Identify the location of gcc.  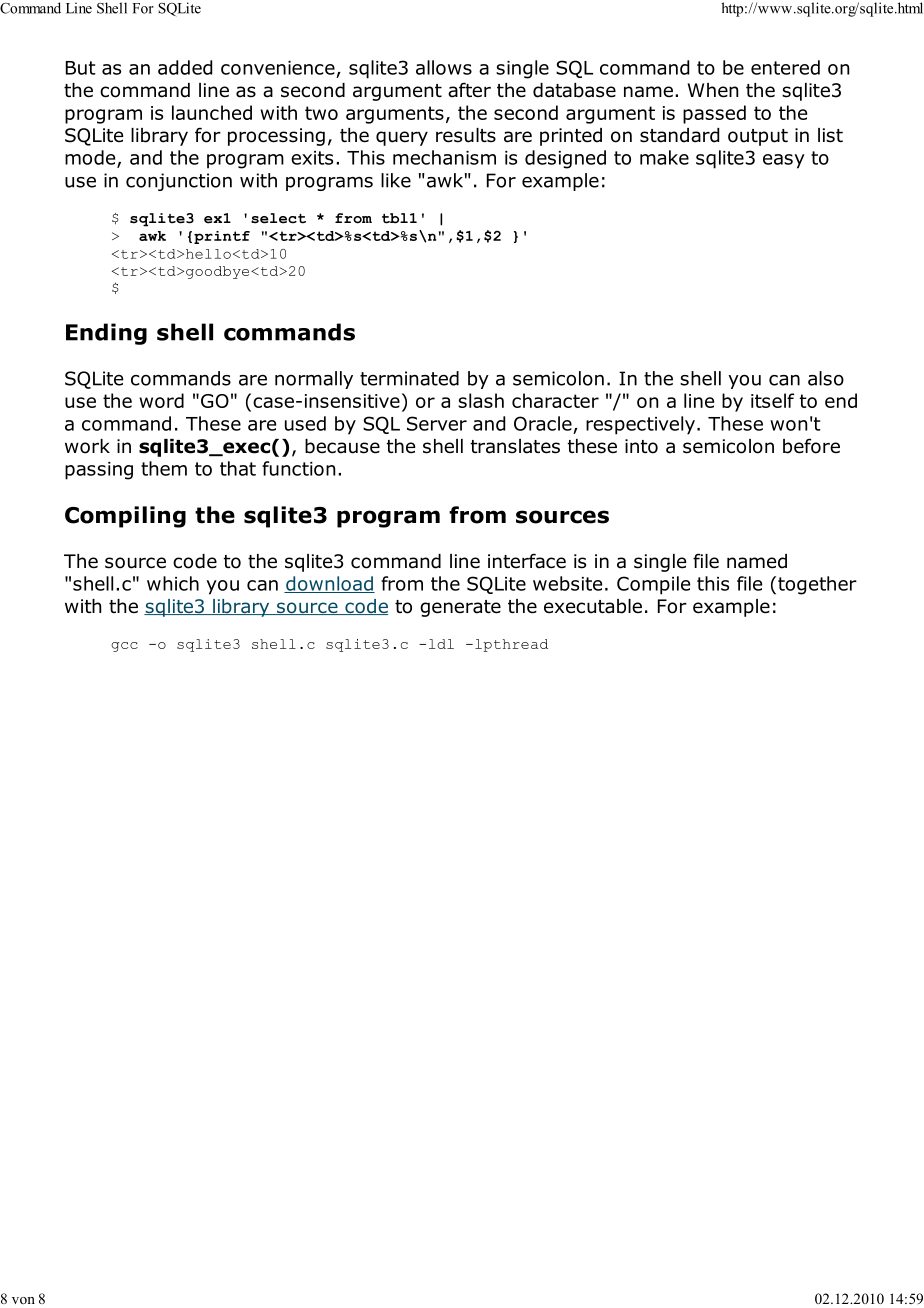
(124, 647).
